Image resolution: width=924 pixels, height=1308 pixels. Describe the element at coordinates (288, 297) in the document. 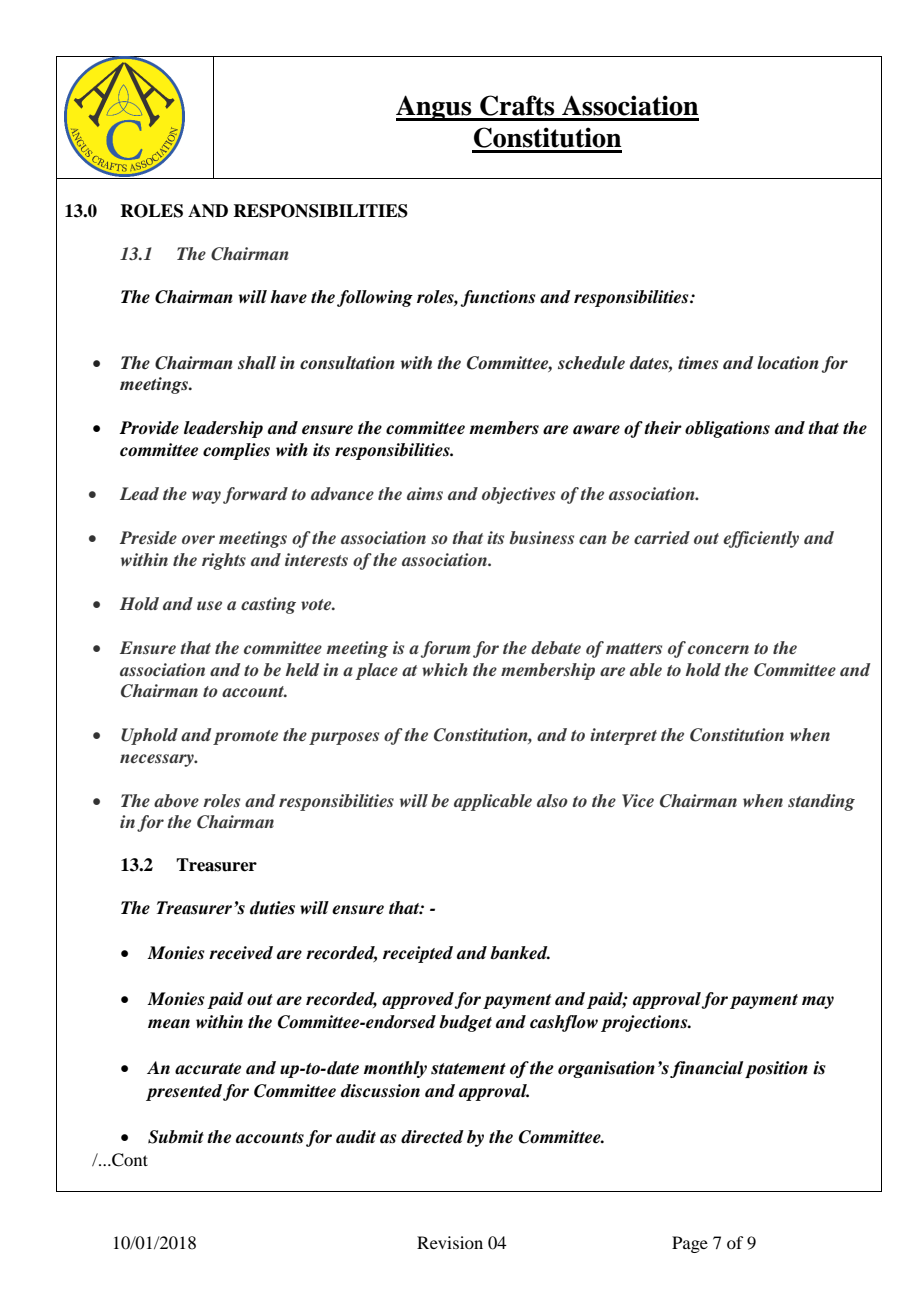

I see `have` at that location.
